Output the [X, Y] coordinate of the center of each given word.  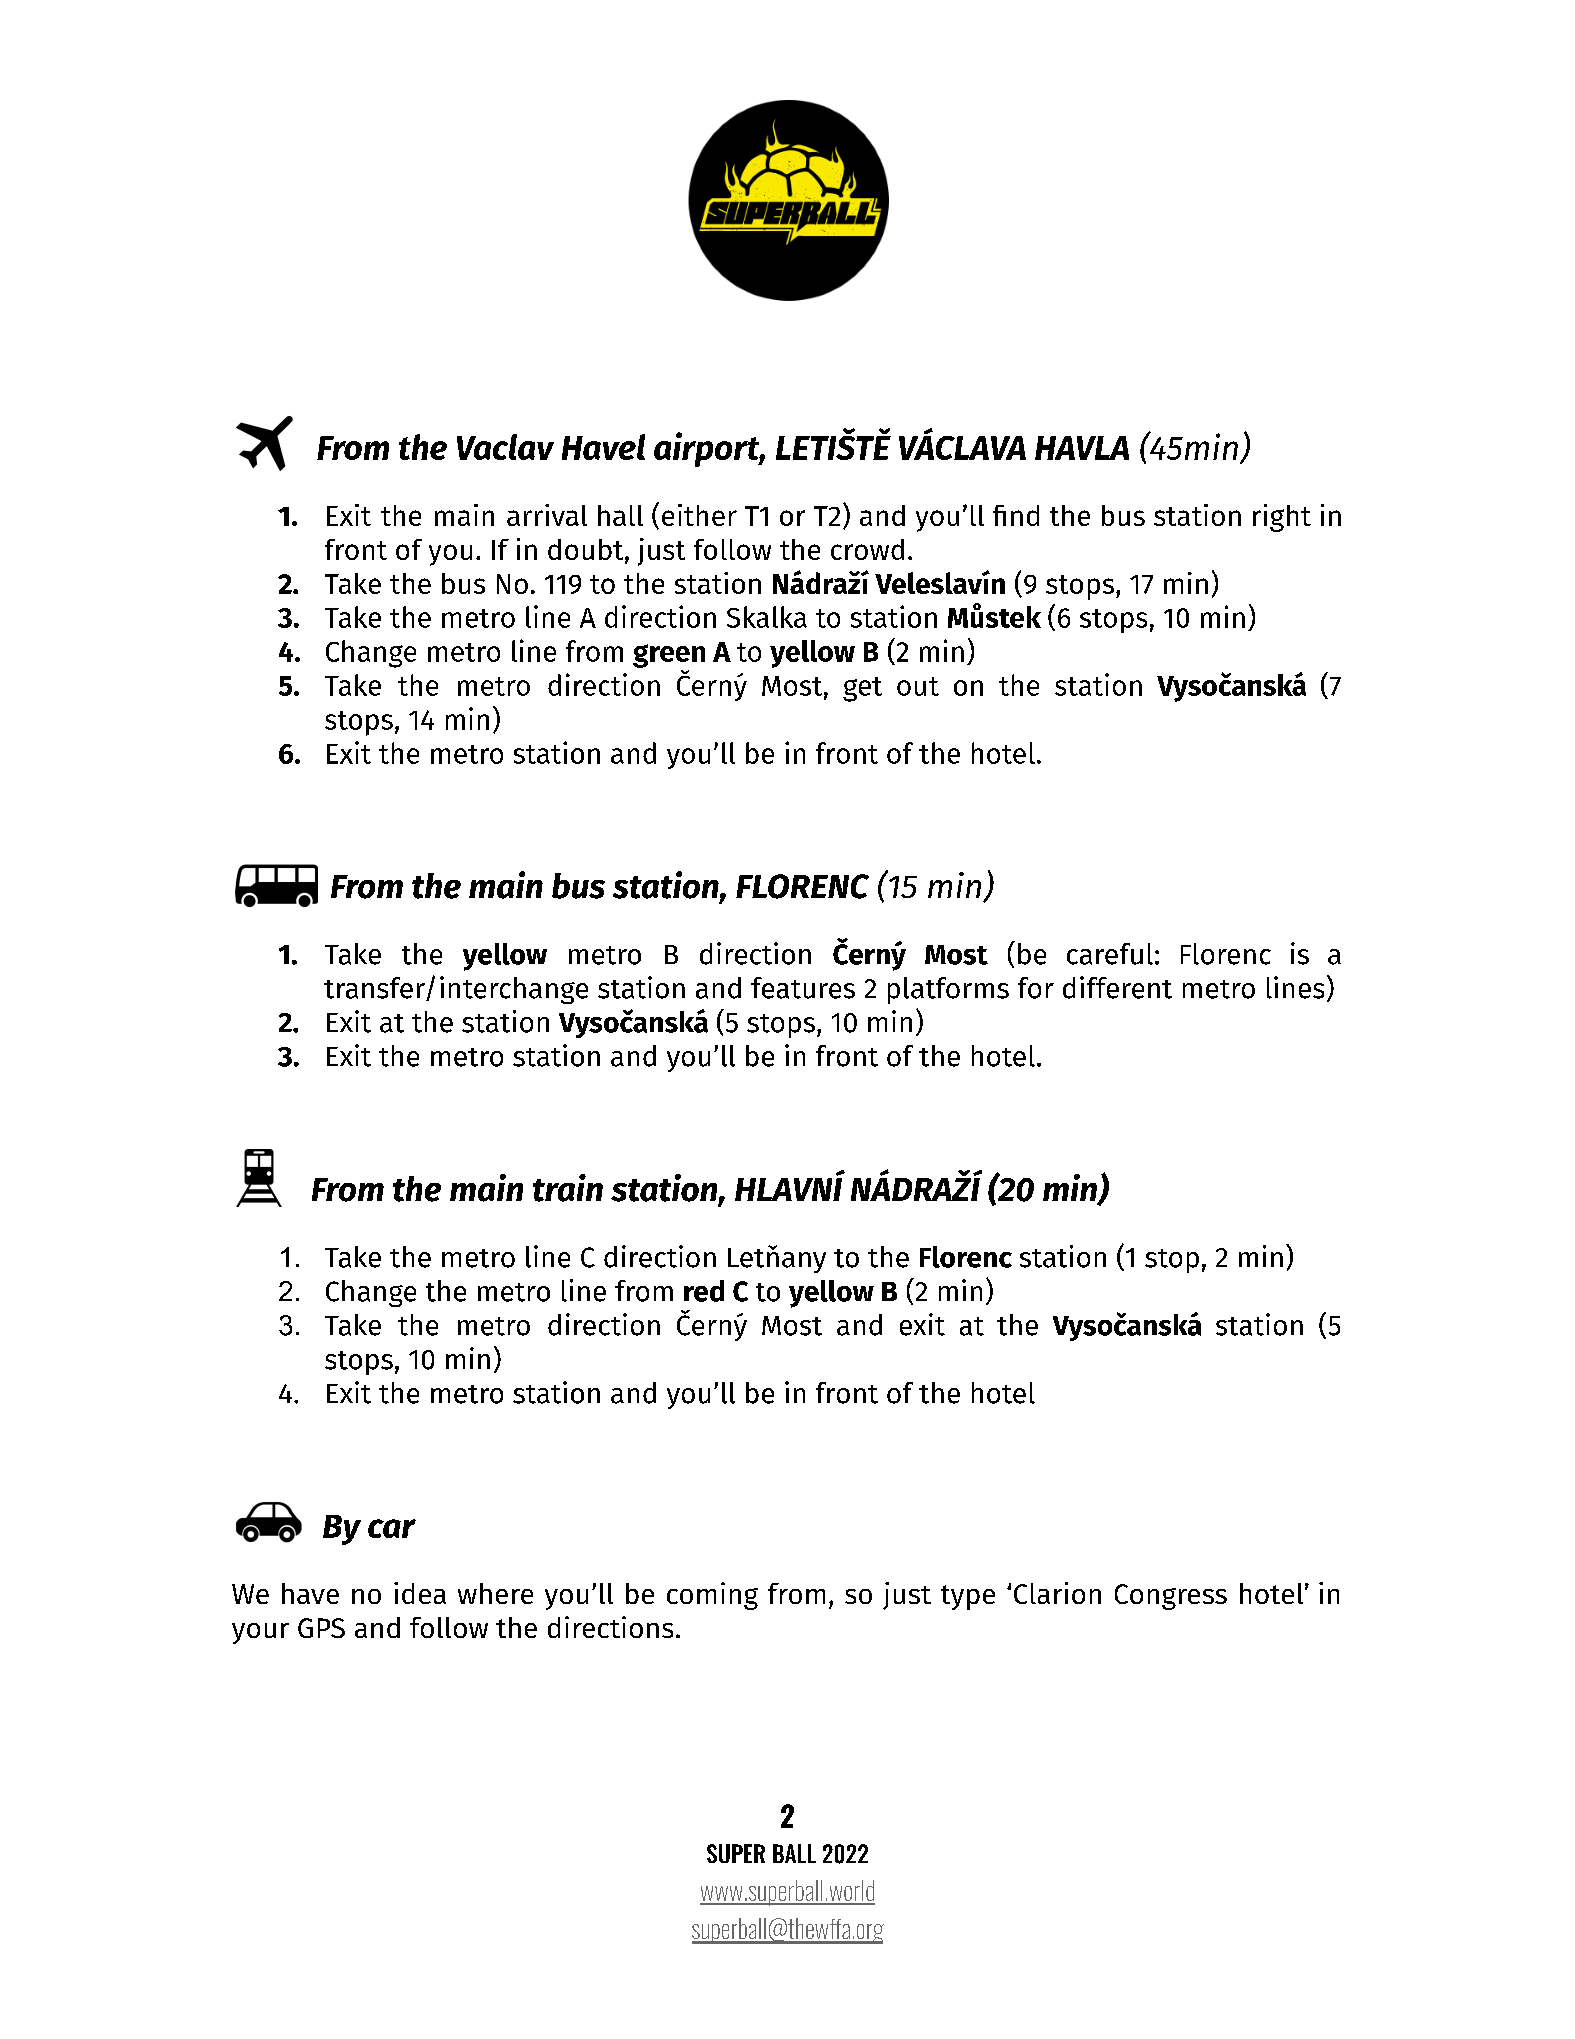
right [1282, 518]
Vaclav [505, 447]
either [699, 515]
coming [712, 1596]
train [568, 1188]
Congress [1171, 1597]
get [862, 689]
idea [420, 1593]
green [669, 656]
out [918, 686]
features [803, 988]
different [1117, 987]
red [704, 1291]
